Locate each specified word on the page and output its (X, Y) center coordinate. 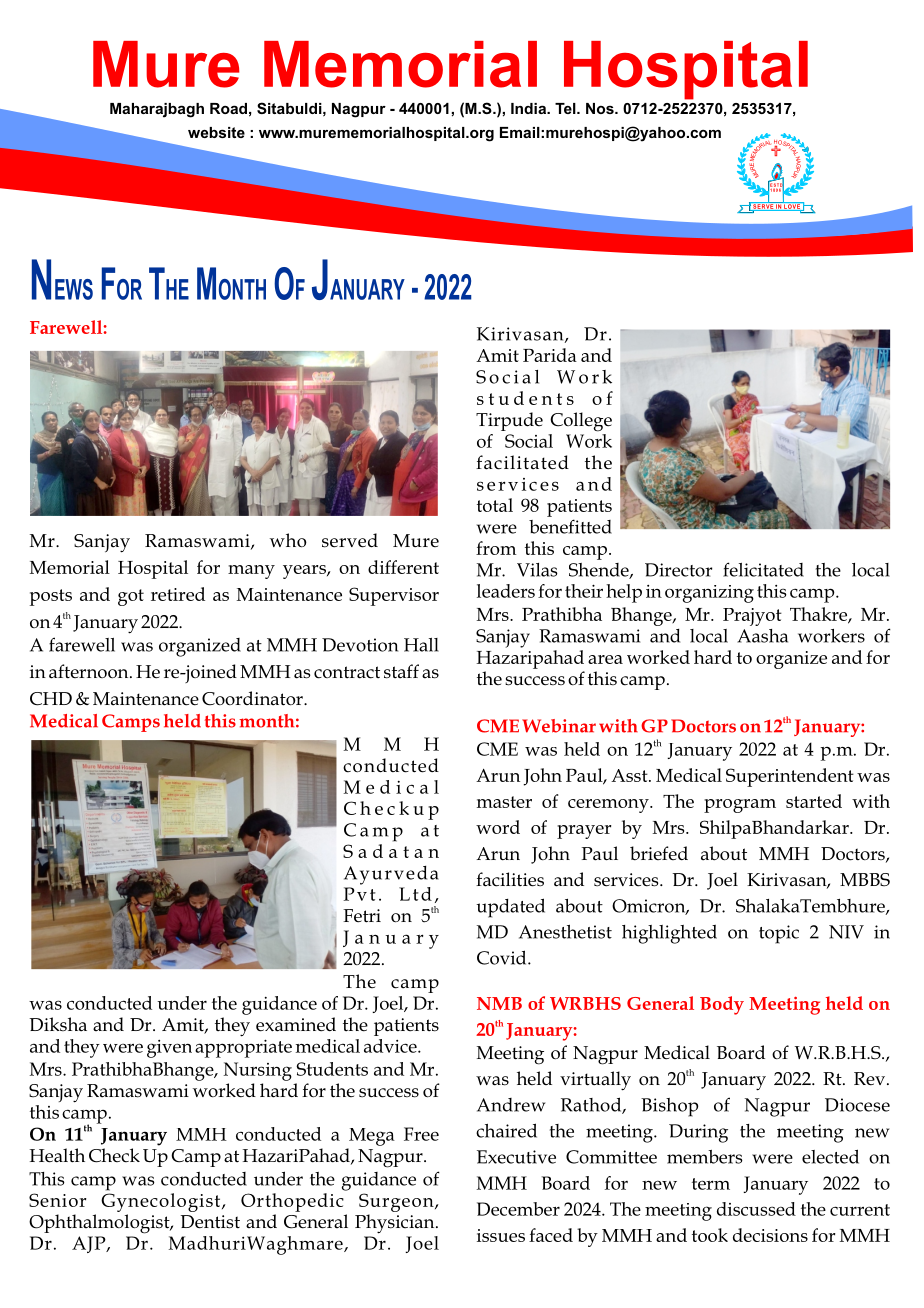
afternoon (90, 671)
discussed (756, 1209)
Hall (421, 645)
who (288, 540)
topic (779, 934)
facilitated (522, 462)
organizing (709, 594)
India (529, 108)
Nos (601, 108)
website (216, 132)
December (518, 1209)
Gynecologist (162, 1201)
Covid (503, 957)
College (581, 422)
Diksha (58, 1024)
